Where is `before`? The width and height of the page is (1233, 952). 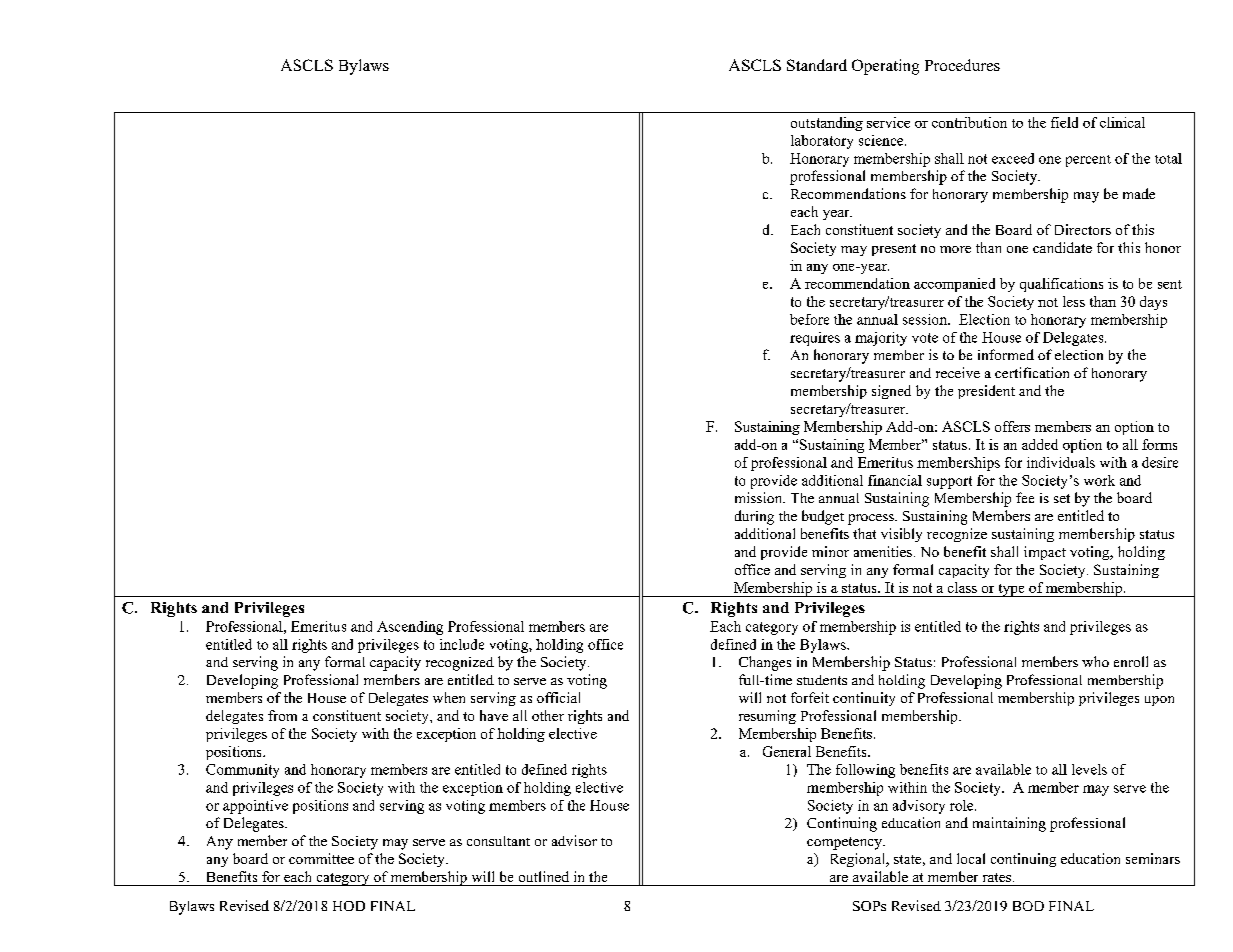 before is located at coordinates (809, 319).
